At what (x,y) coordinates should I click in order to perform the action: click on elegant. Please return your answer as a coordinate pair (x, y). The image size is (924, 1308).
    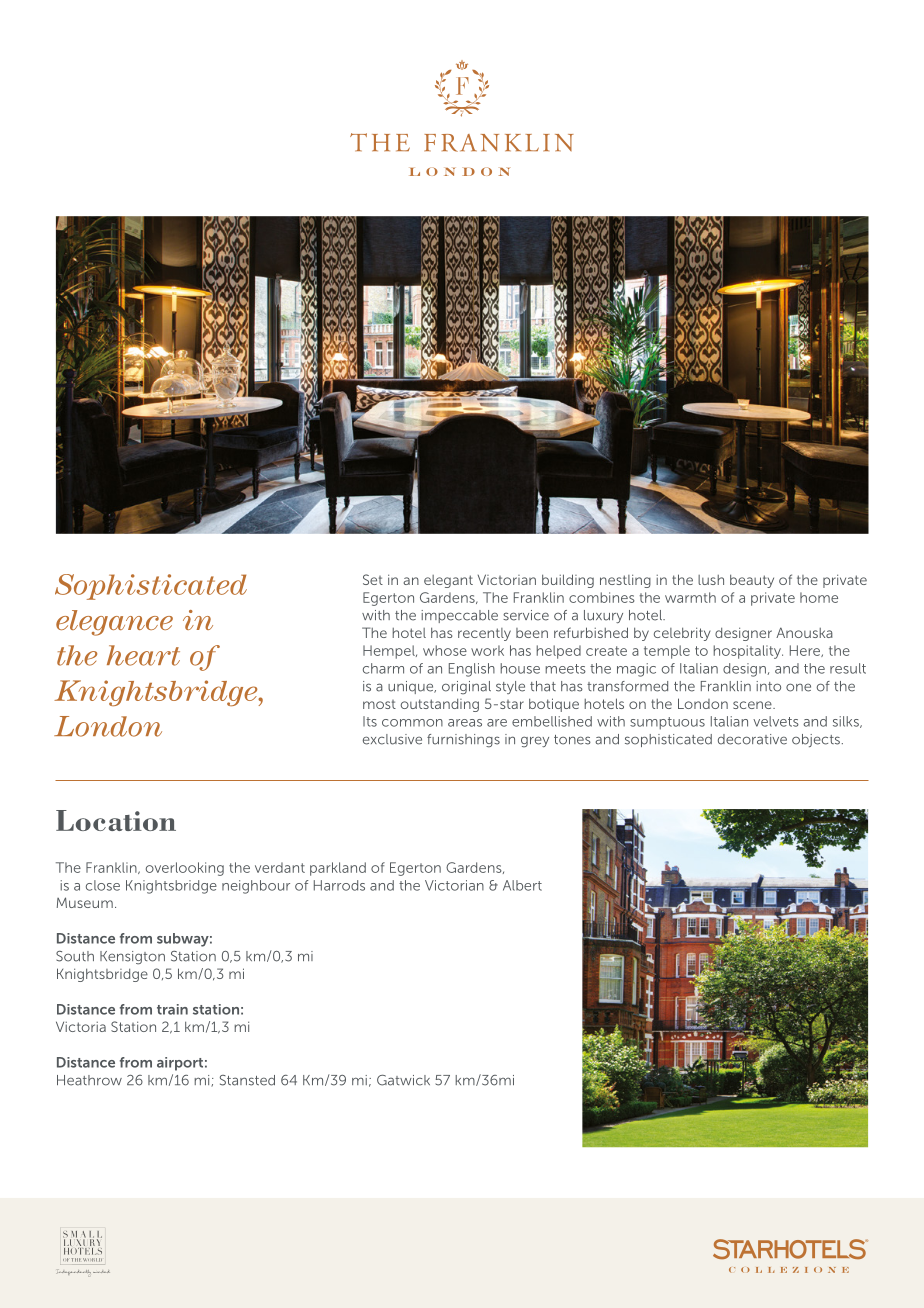
    Looking at the image, I should click on (448, 581).
